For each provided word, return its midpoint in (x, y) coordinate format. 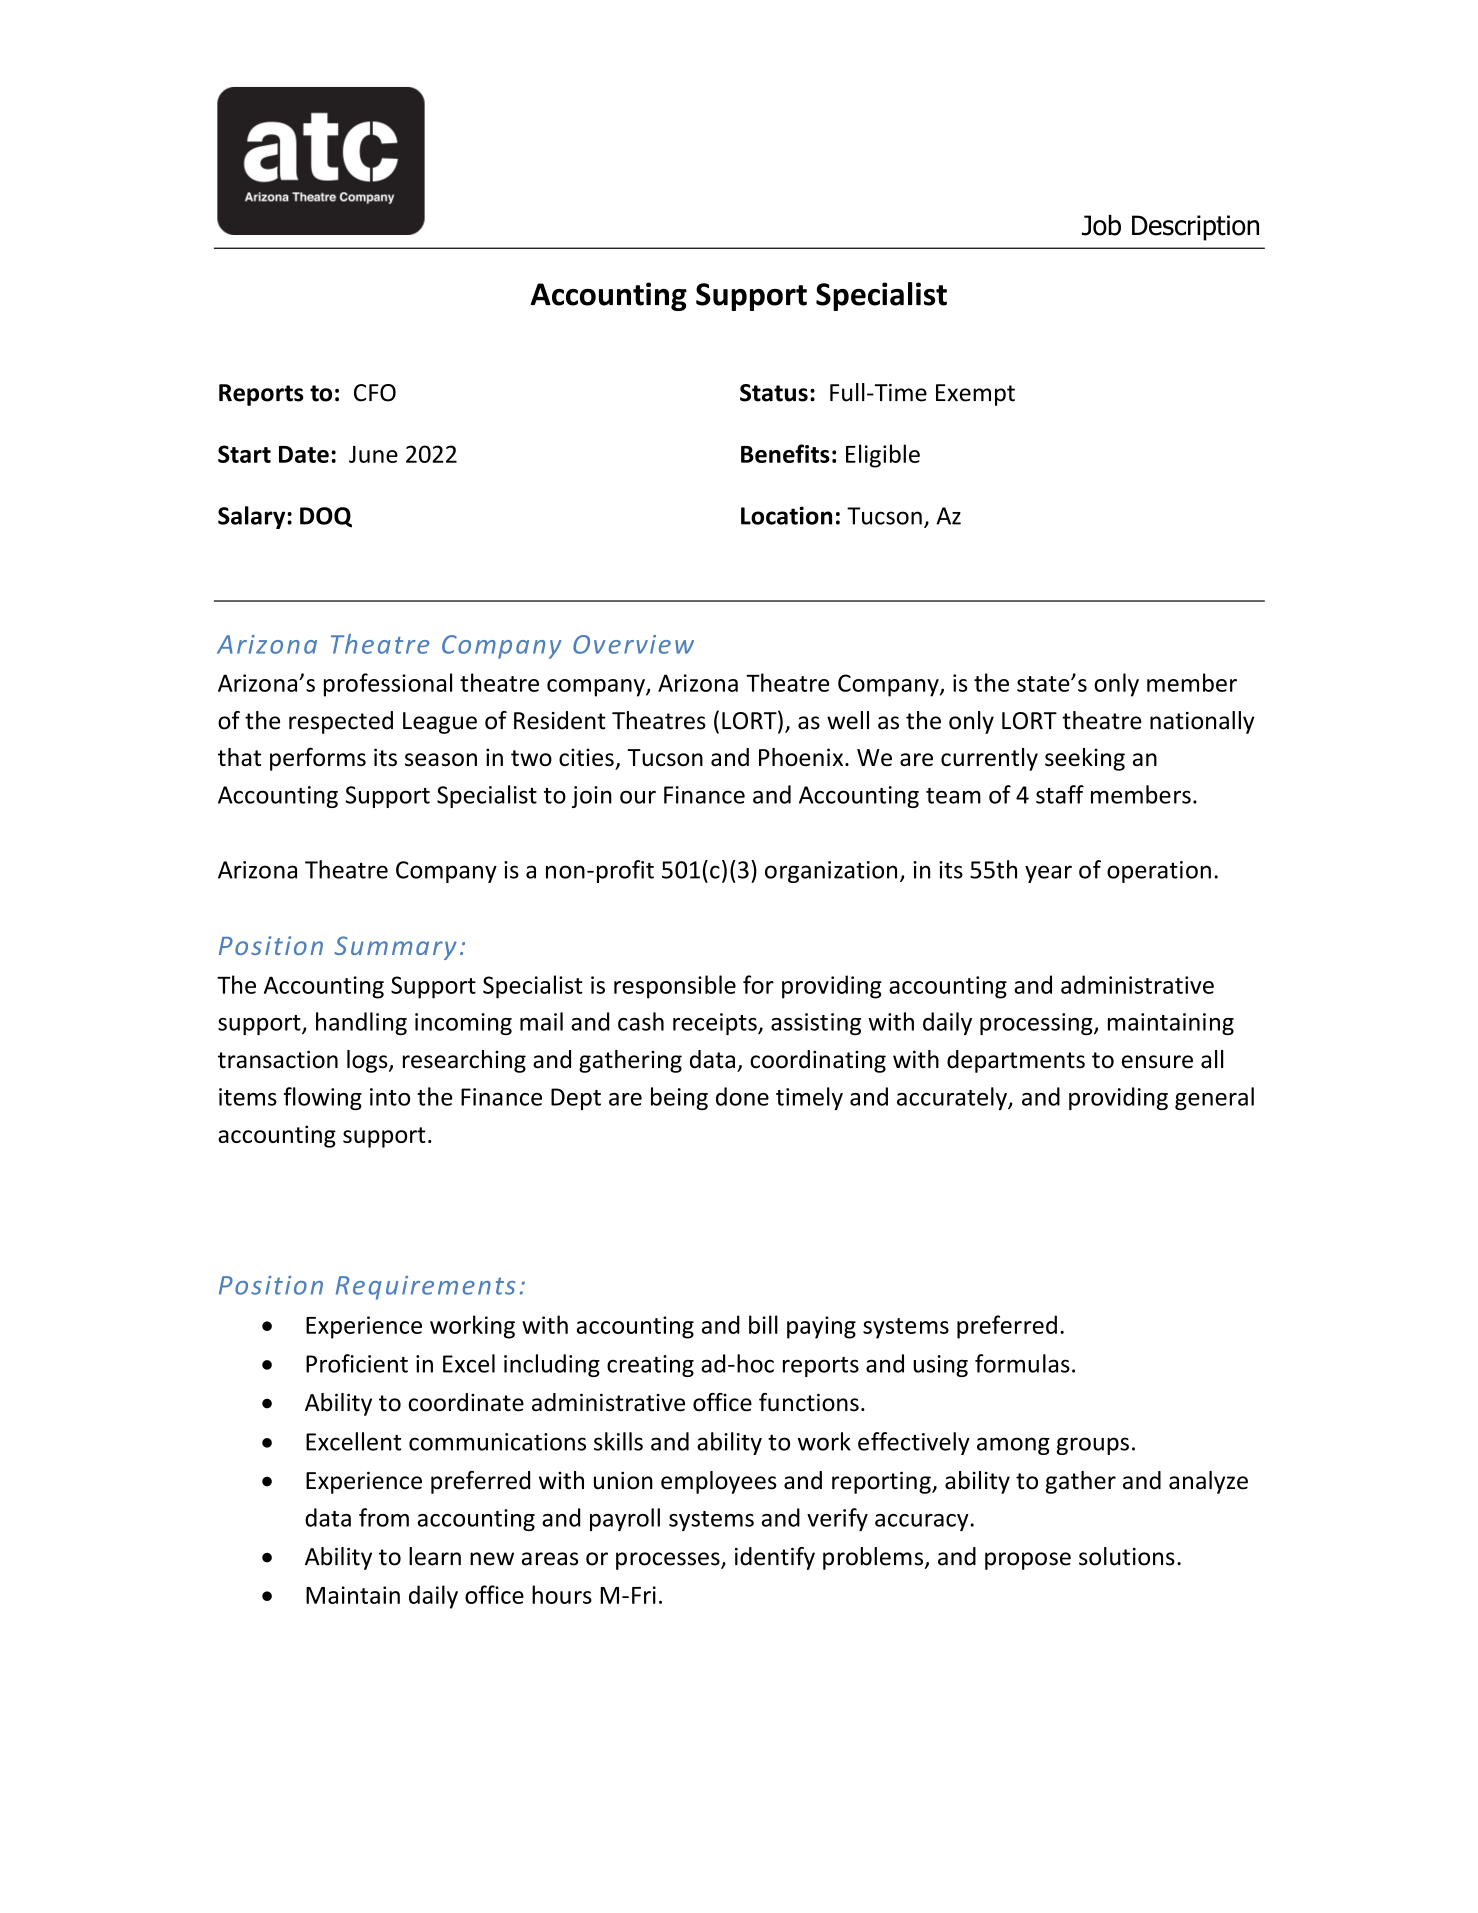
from (384, 1517)
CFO (375, 393)
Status (774, 393)
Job (1101, 225)
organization (831, 872)
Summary (395, 948)
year (1048, 874)
